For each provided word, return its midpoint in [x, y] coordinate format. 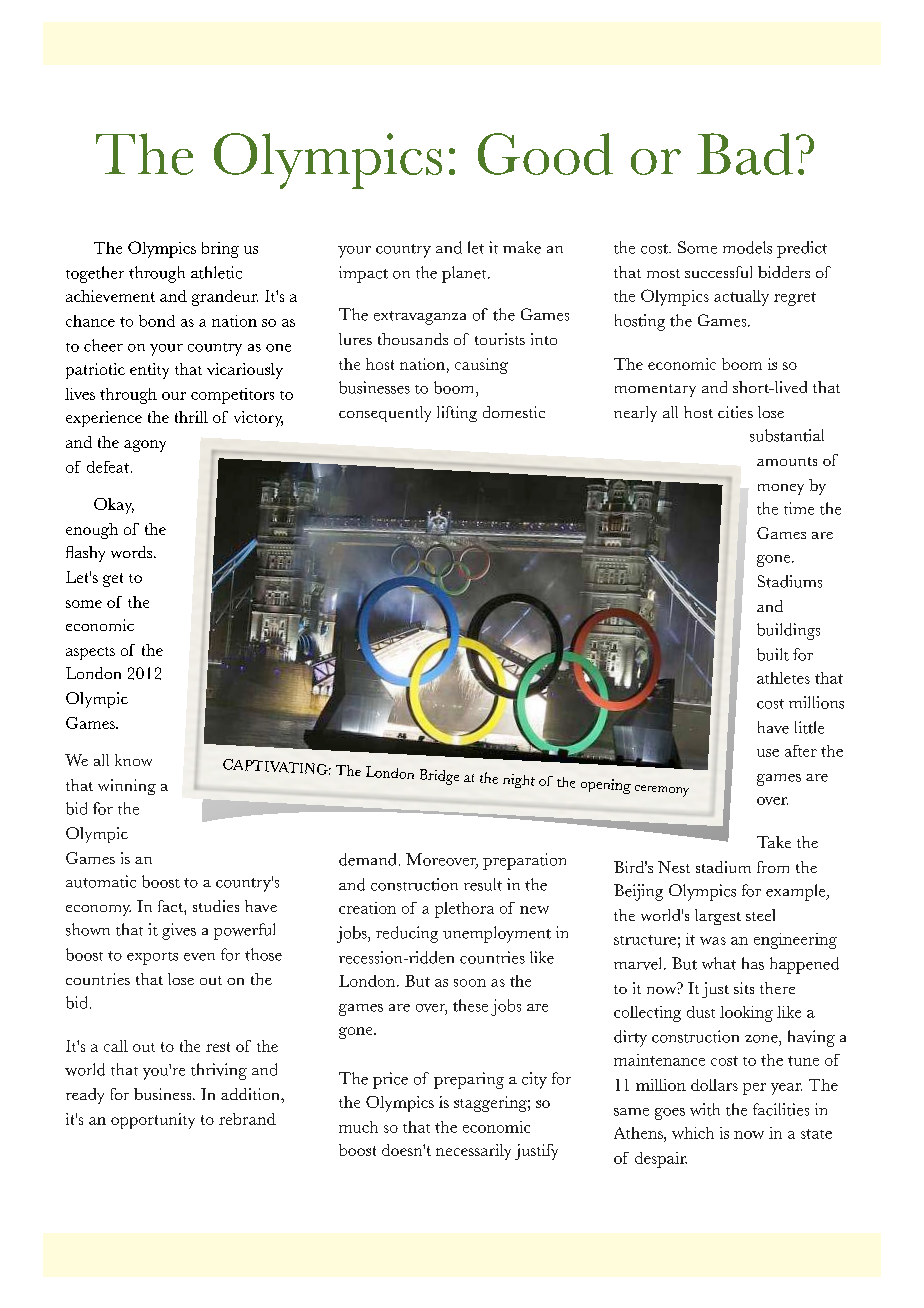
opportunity [153, 1121]
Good [545, 154]
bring [220, 250]
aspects [90, 653]
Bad [745, 154]
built [773, 654]
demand [367, 859]
